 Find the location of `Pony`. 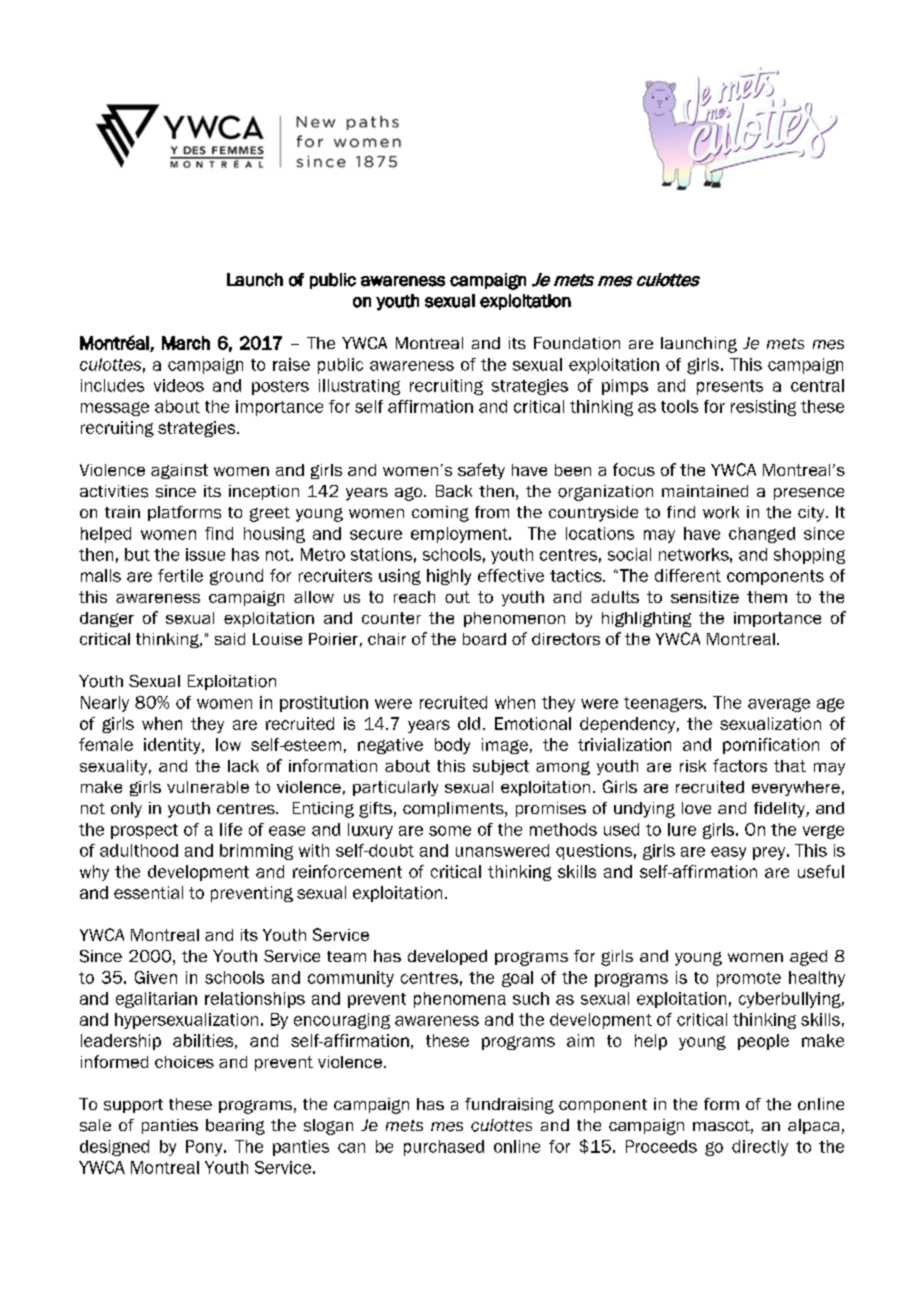

Pony is located at coordinates (205, 1148).
